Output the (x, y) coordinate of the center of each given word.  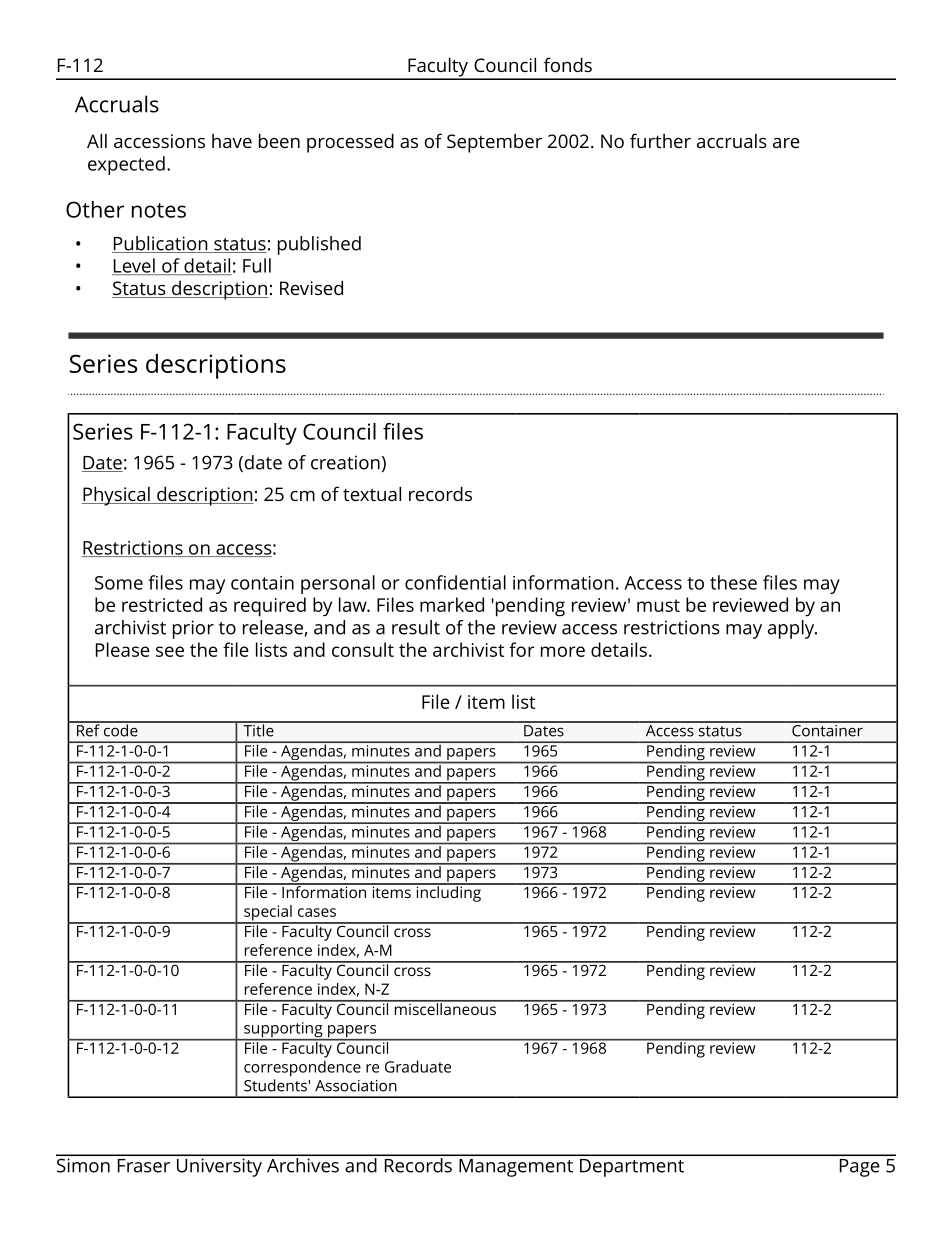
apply (792, 629)
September (494, 143)
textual (372, 493)
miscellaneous (445, 1007)
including (448, 893)
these (733, 582)
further (660, 140)
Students (275, 1085)
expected (126, 165)
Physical (117, 496)
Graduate (418, 1066)
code (120, 729)
